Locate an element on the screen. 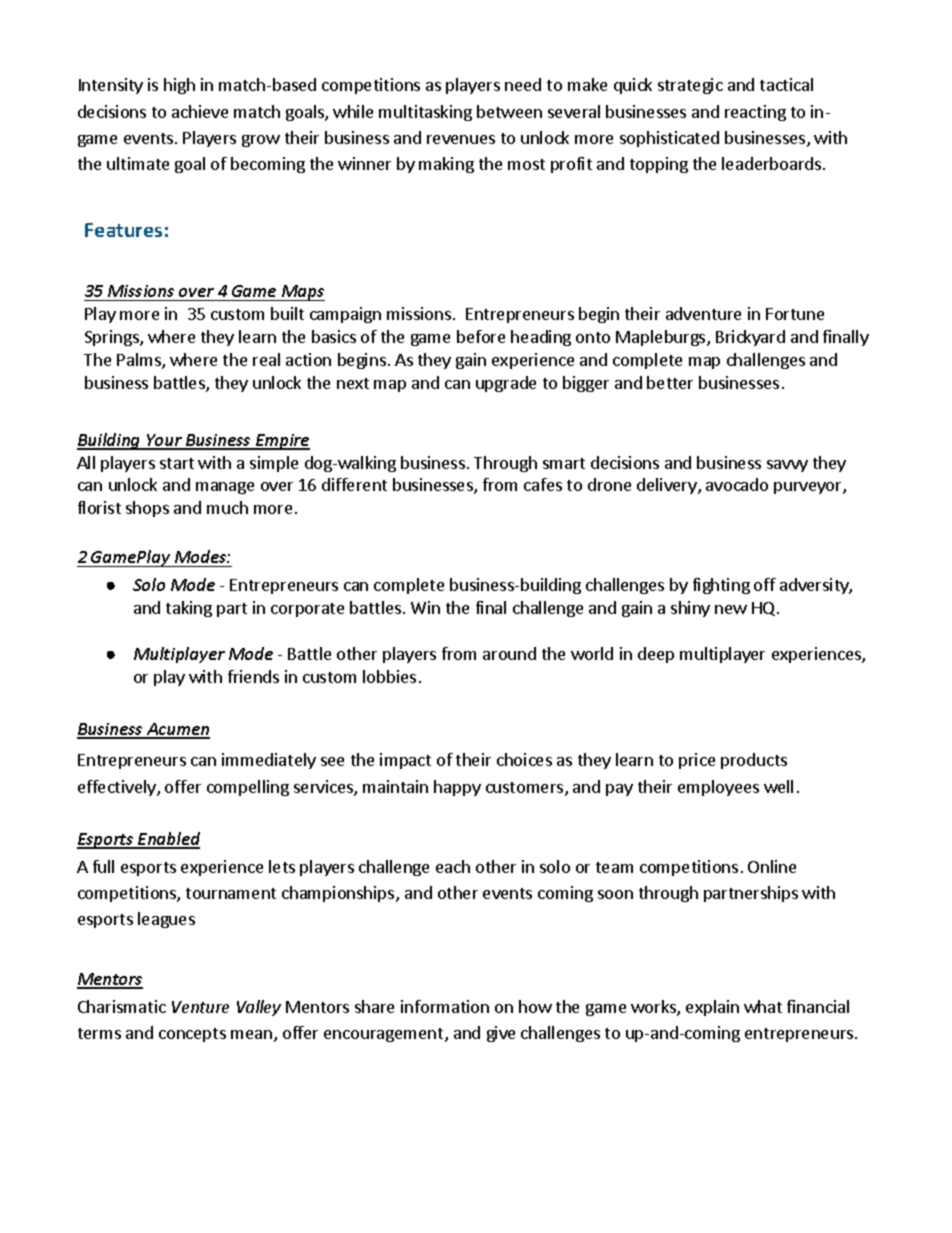 This screenshot has height=1233, width=952. concepts is located at coordinates (192, 1035).
